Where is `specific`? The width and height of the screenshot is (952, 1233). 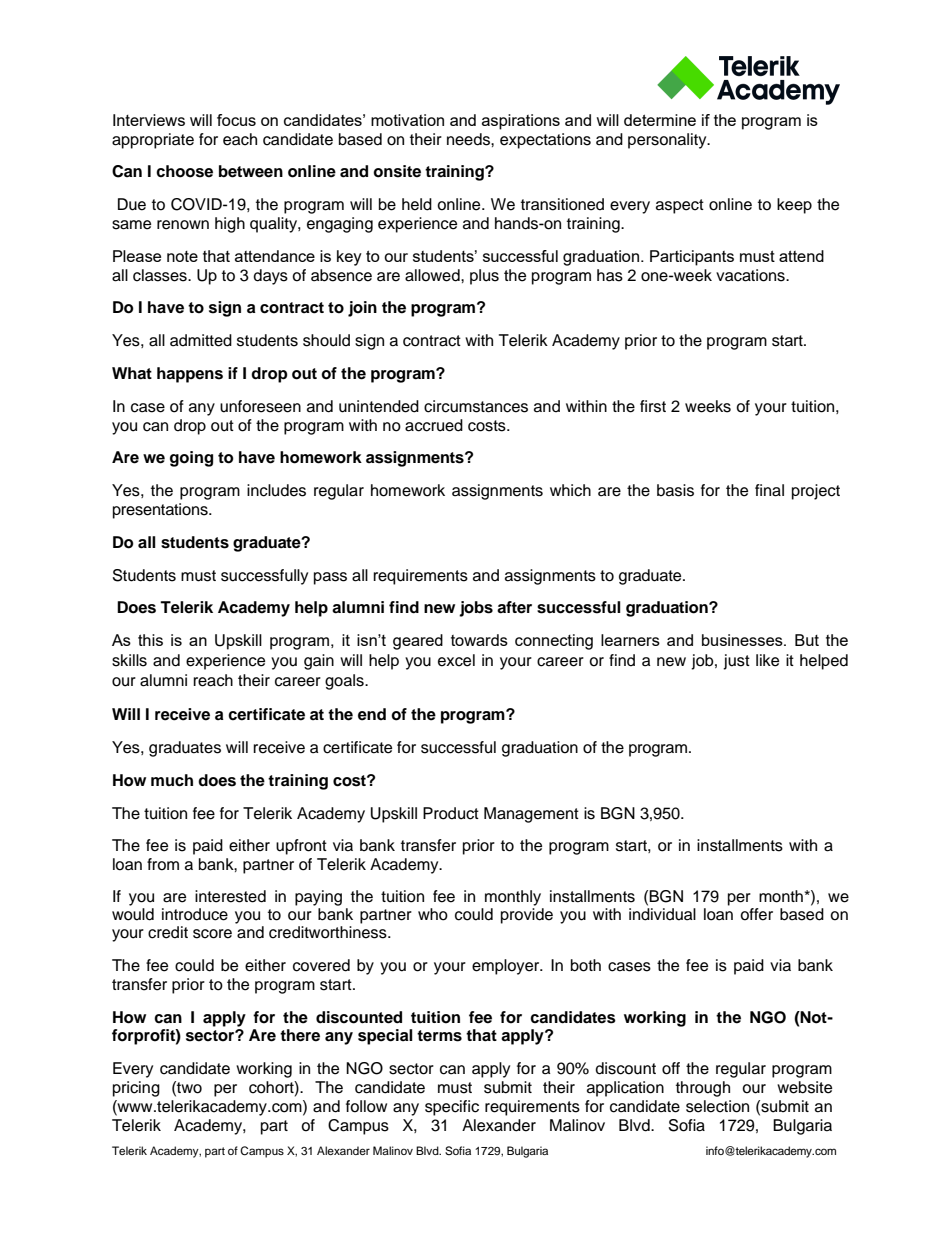 specific is located at coordinates (452, 1108).
